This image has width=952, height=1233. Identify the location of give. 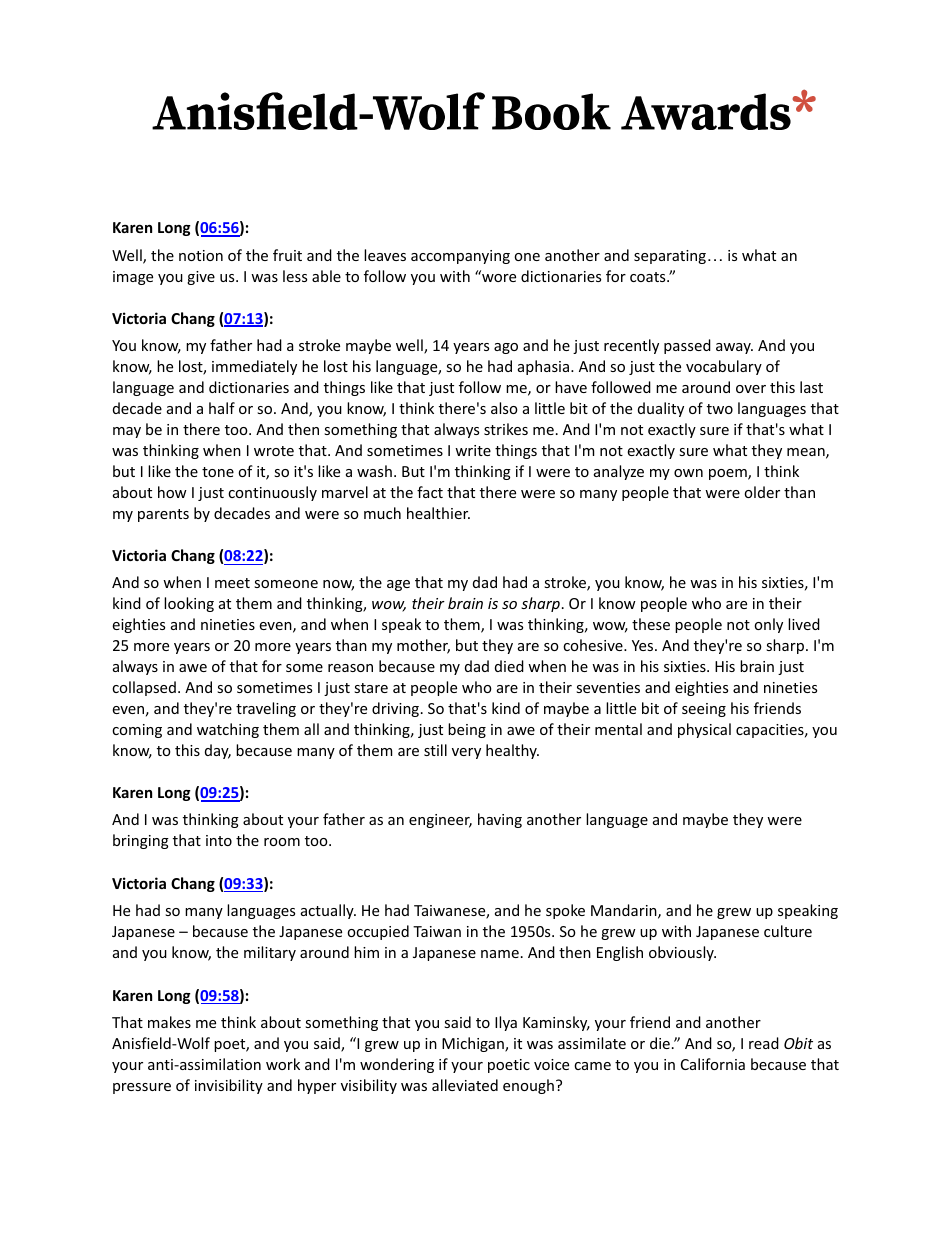
(201, 278).
